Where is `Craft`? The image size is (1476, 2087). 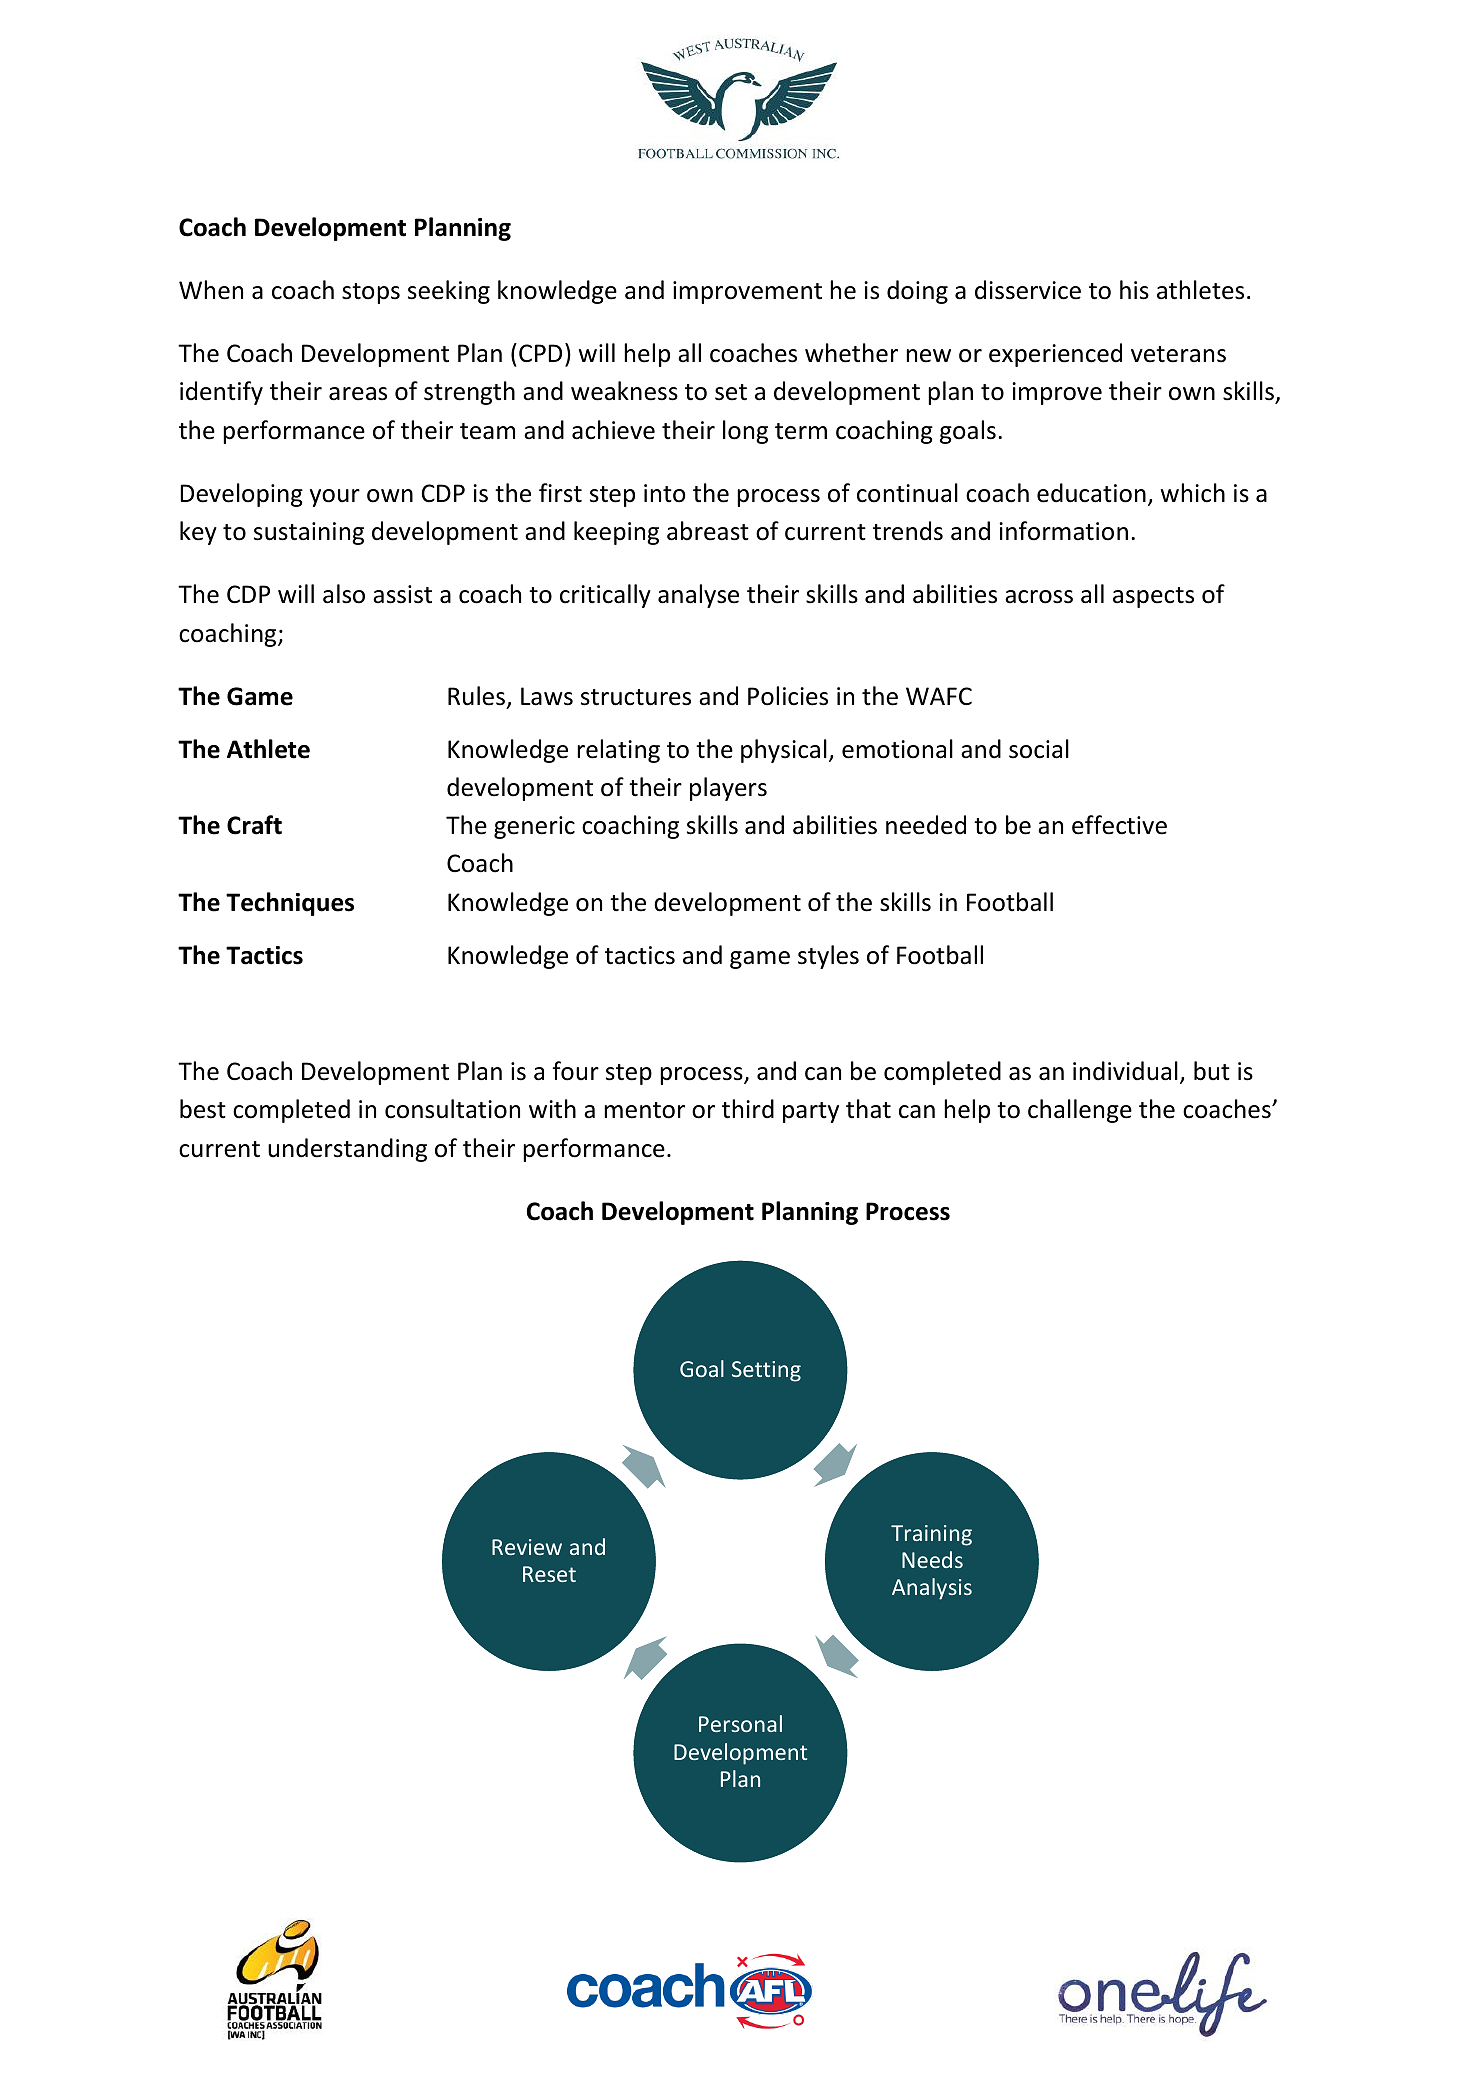 Craft is located at coordinates (254, 825).
